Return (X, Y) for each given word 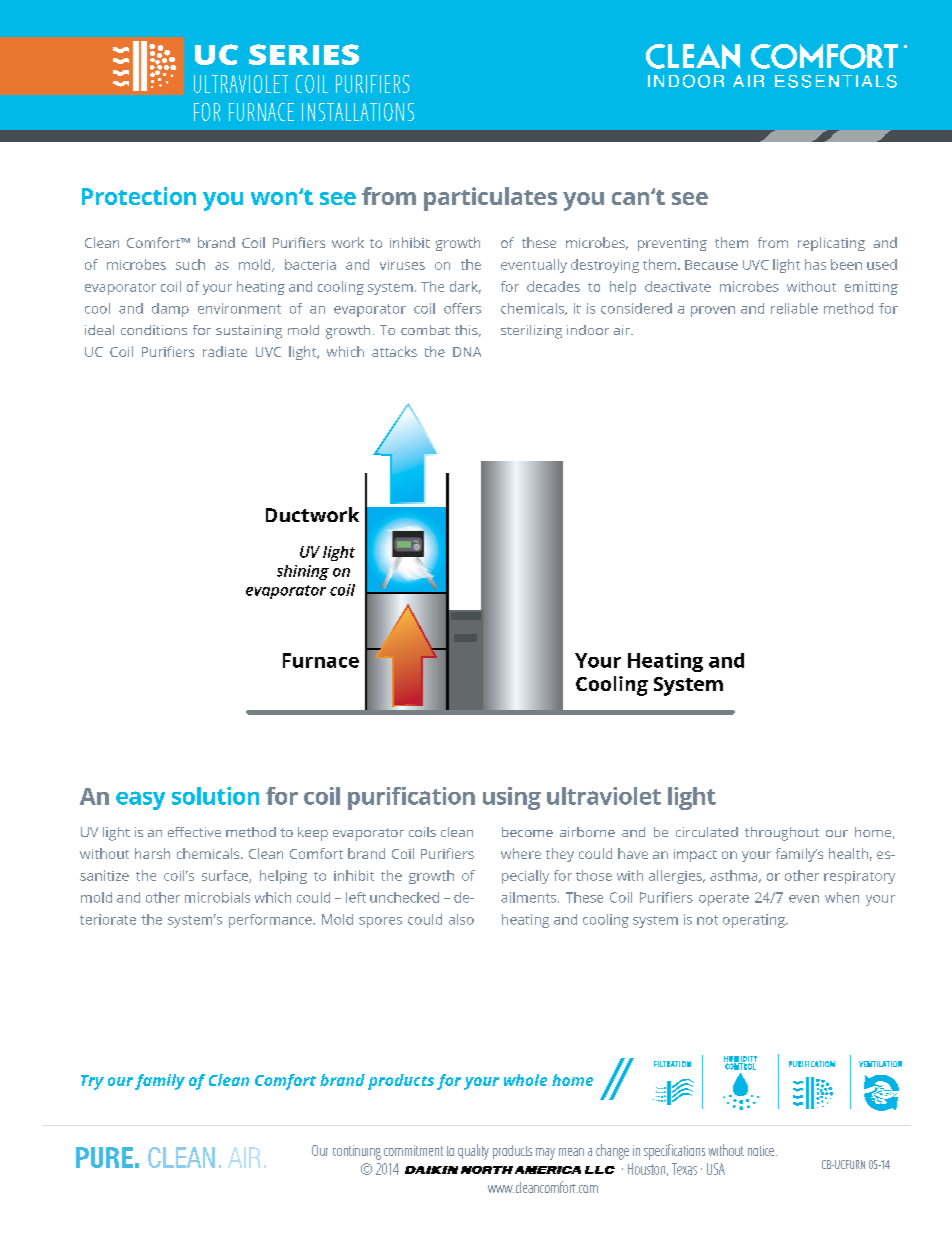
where (521, 853)
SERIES (304, 54)
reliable (794, 308)
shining (303, 572)
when (842, 897)
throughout (782, 834)
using (512, 798)
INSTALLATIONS (358, 112)
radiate (225, 351)
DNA (467, 352)
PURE (104, 1157)
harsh (152, 853)
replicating (831, 244)
